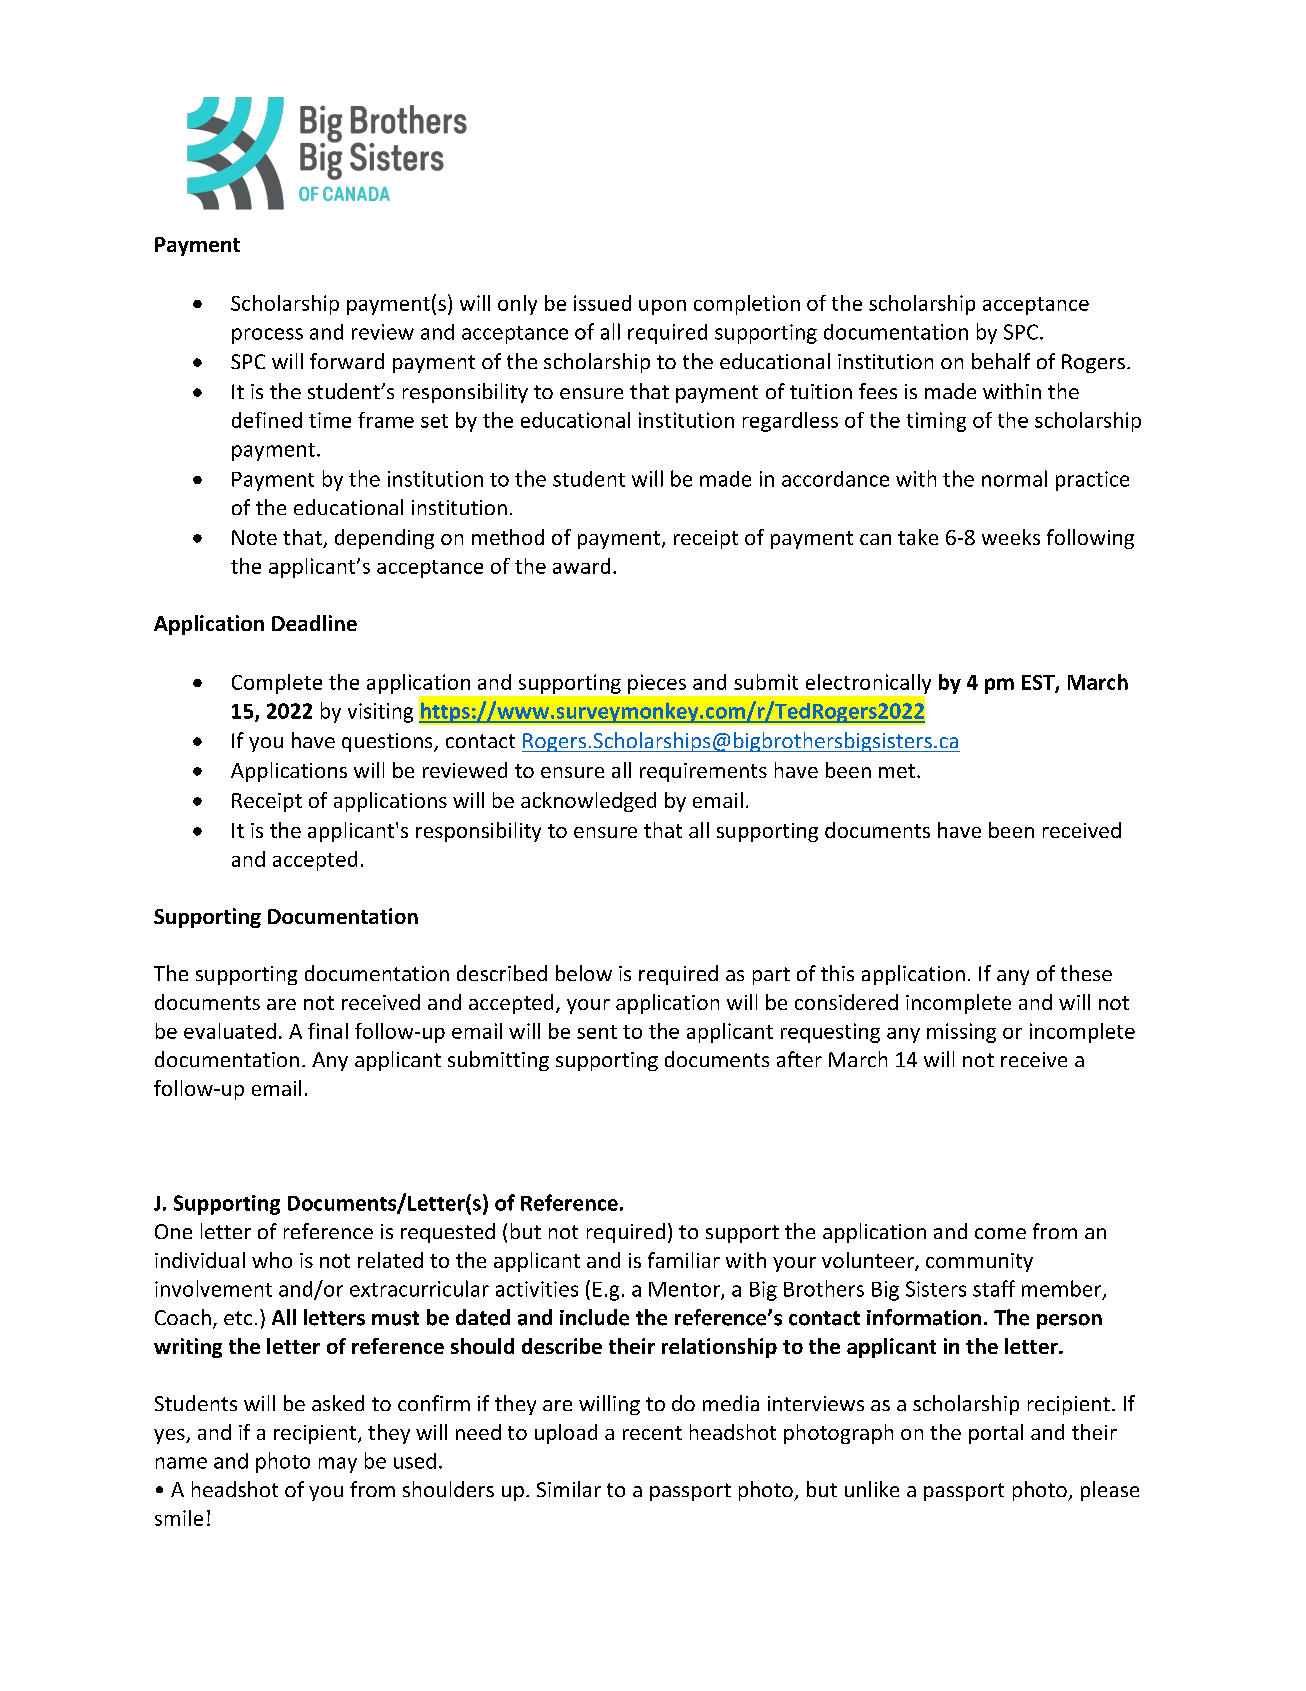  Describe the element at coordinates (338, 1465) in the image. I see `may` at that location.
